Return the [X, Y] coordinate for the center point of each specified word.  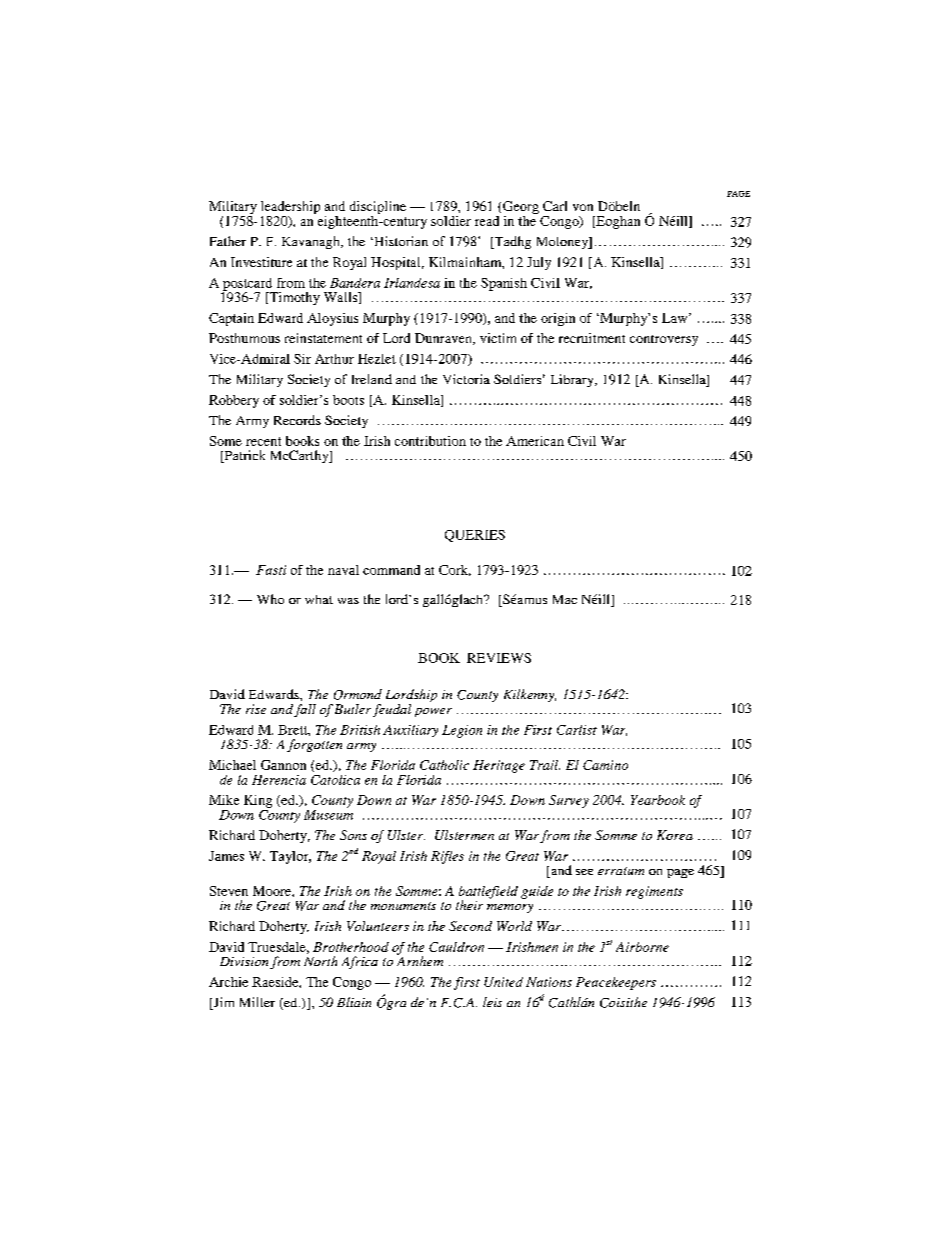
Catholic [444, 765]
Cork [455, 570]
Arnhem [420, 960]
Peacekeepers [616, 983]
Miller [257, 1002]
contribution [430, 441]
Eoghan [617, 222]
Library [573, 380]
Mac [565, 599]
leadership [290, 209]
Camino [605, 765]
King [258, 801]
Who [270, 599]
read [487, 221]
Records [297, 420]
